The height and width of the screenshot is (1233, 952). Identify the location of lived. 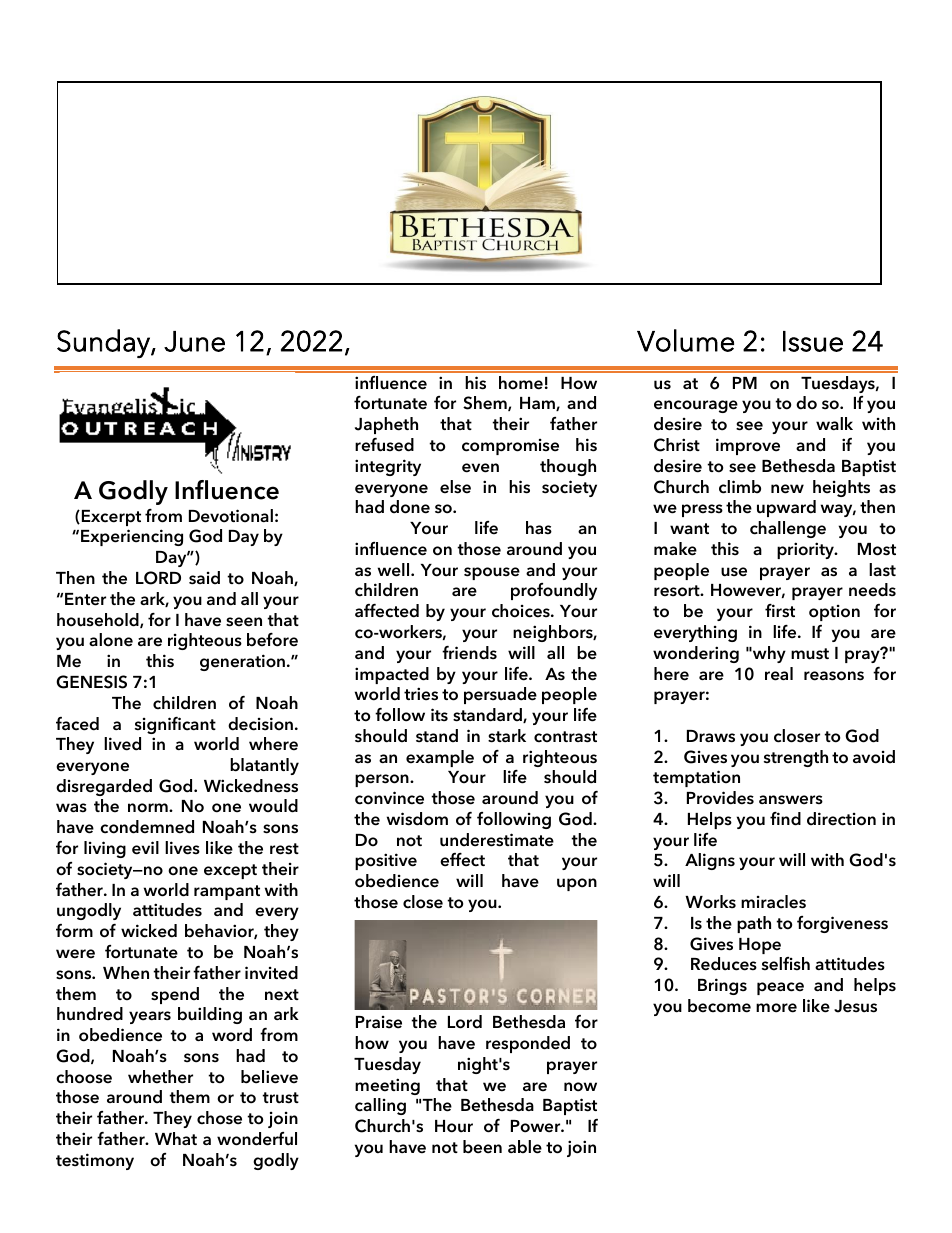
(122, 744).
